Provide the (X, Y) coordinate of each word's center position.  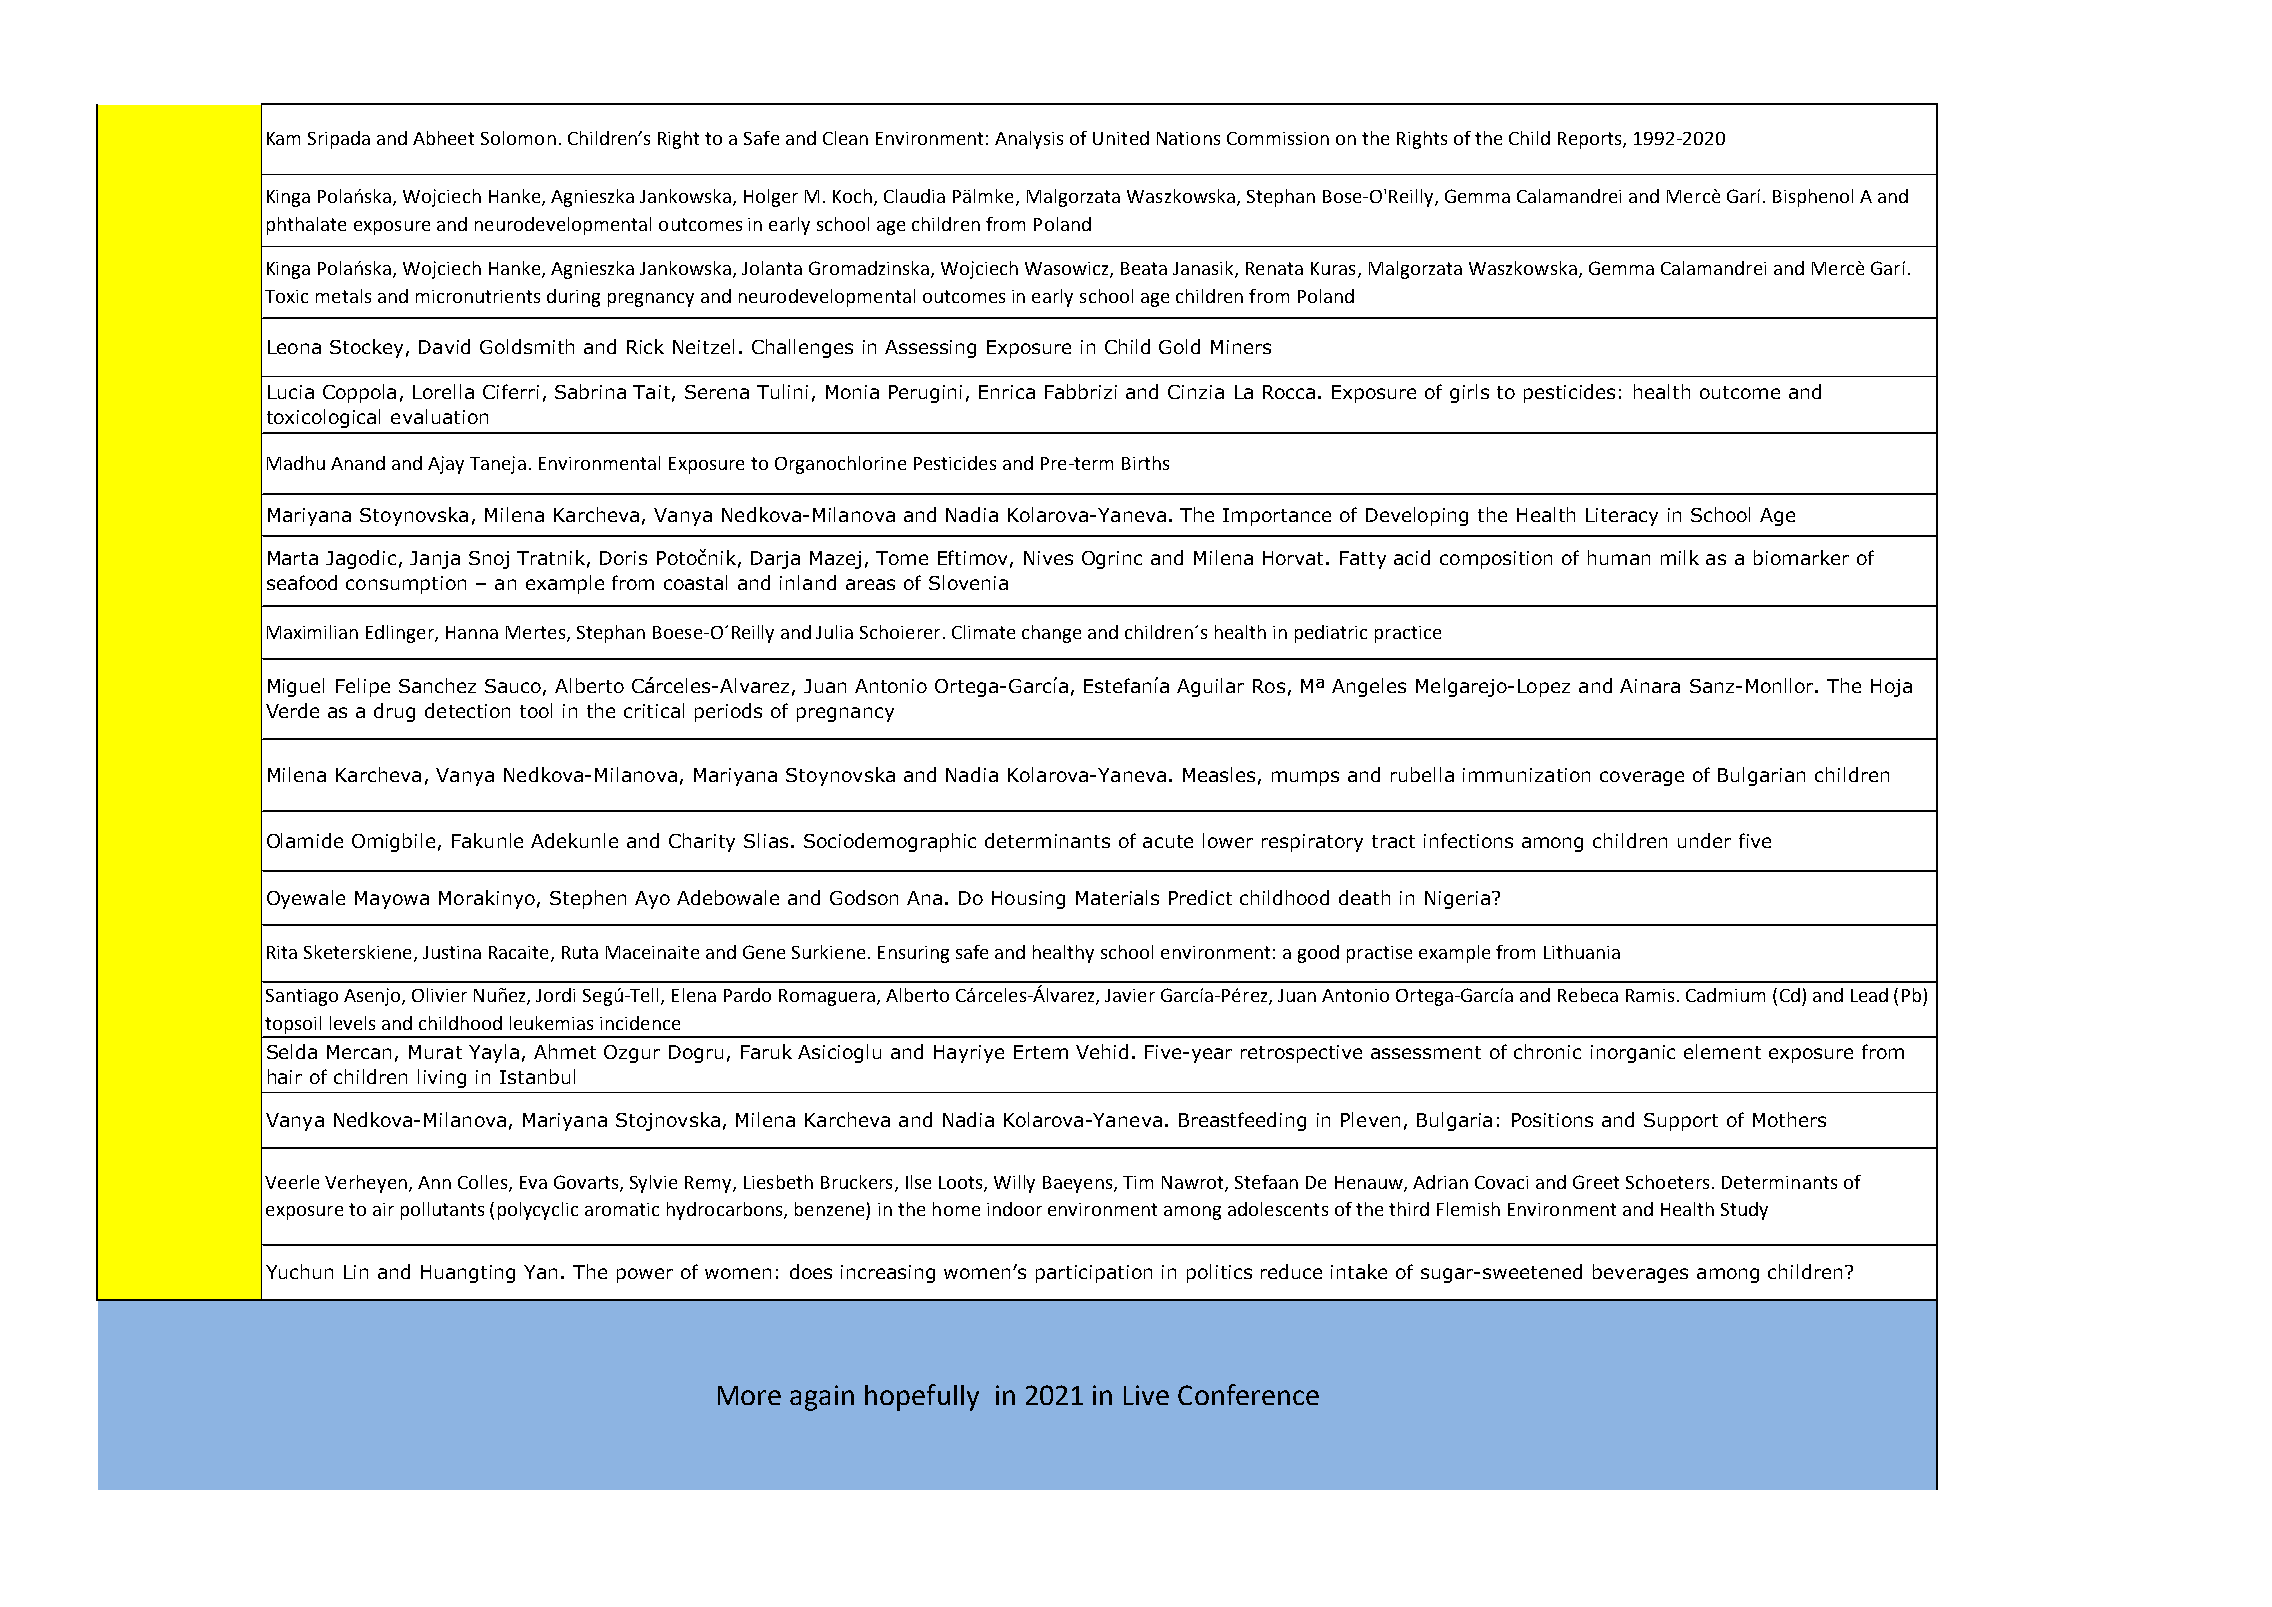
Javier (1130, 995)
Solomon (518, 138)
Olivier (439, 995)
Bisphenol (1813, 198)
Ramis (1650, 995)
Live (1146, 1395)
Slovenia (968, 582)
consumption (406, 585)
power (645, 1275)
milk (1680, 557)
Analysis (1029, 140)
